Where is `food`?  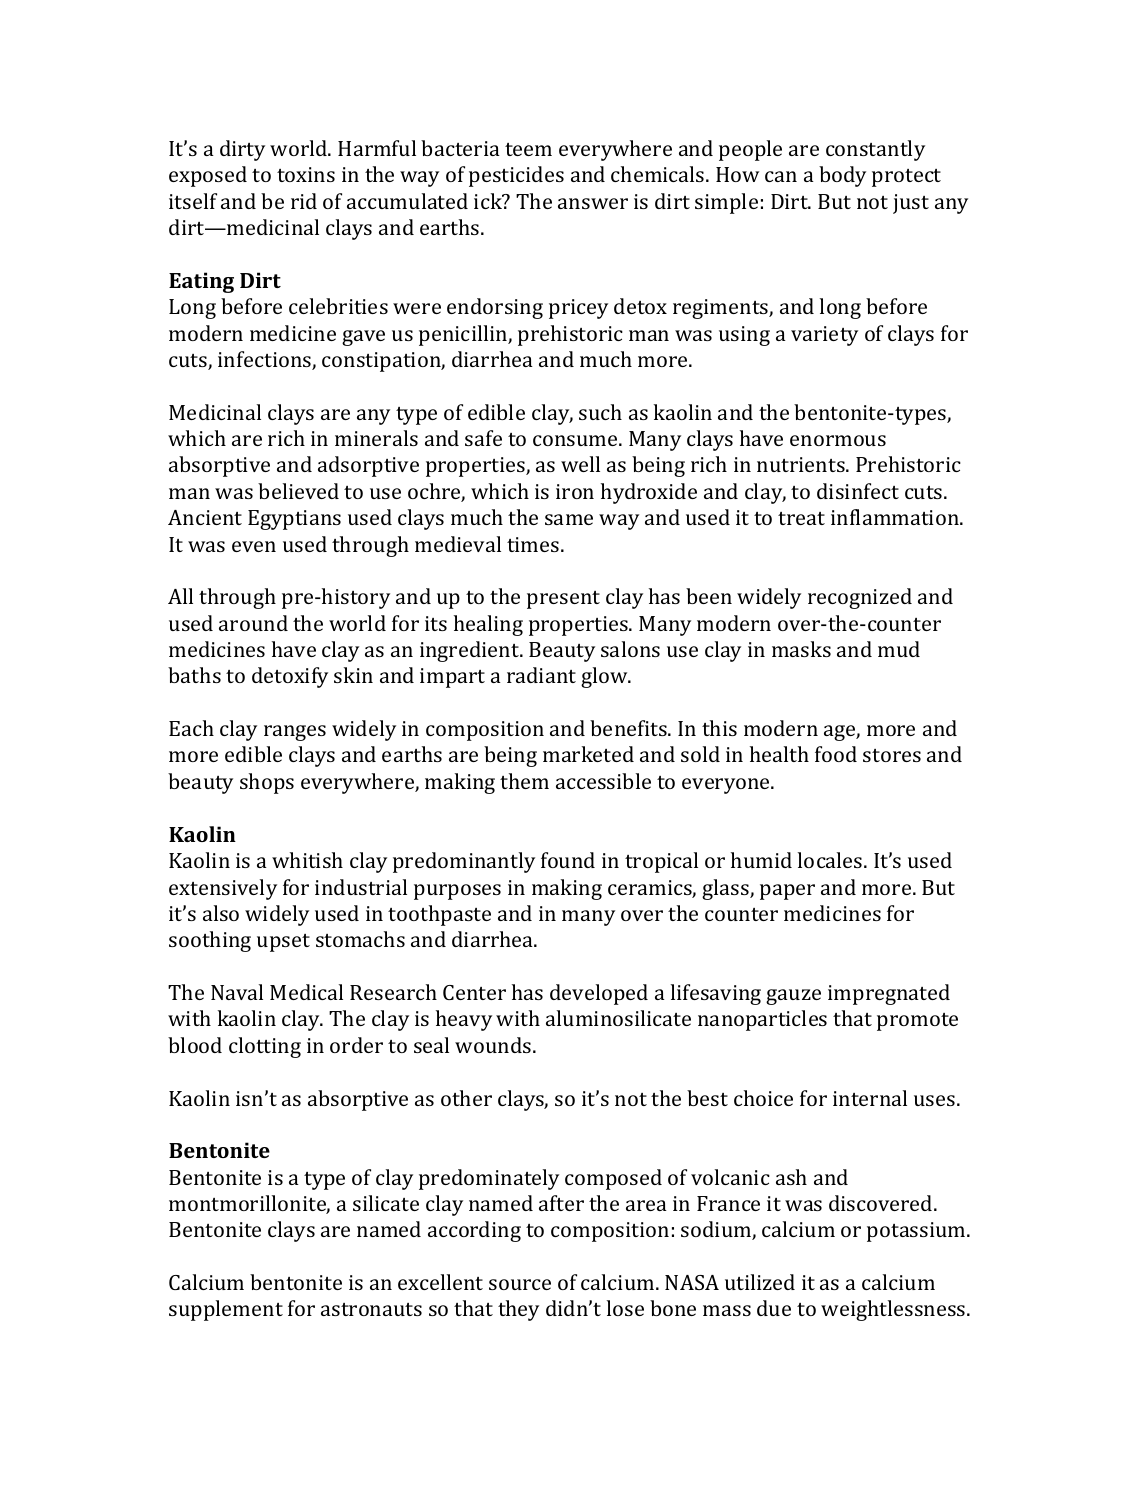 food is located at coordinates (836, 754).
